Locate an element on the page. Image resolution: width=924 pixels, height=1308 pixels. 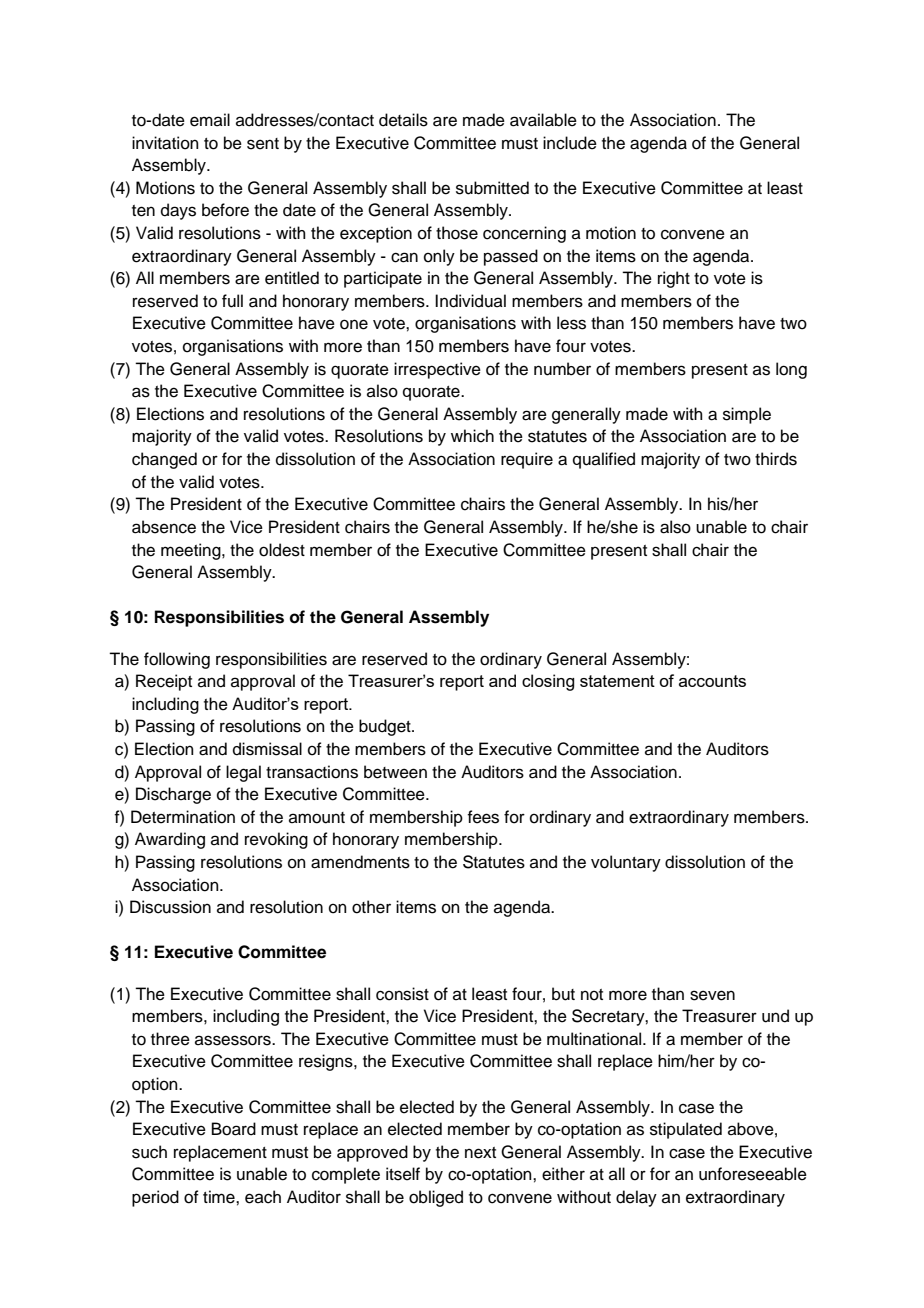
next is located at coordinates (480, 1153).
